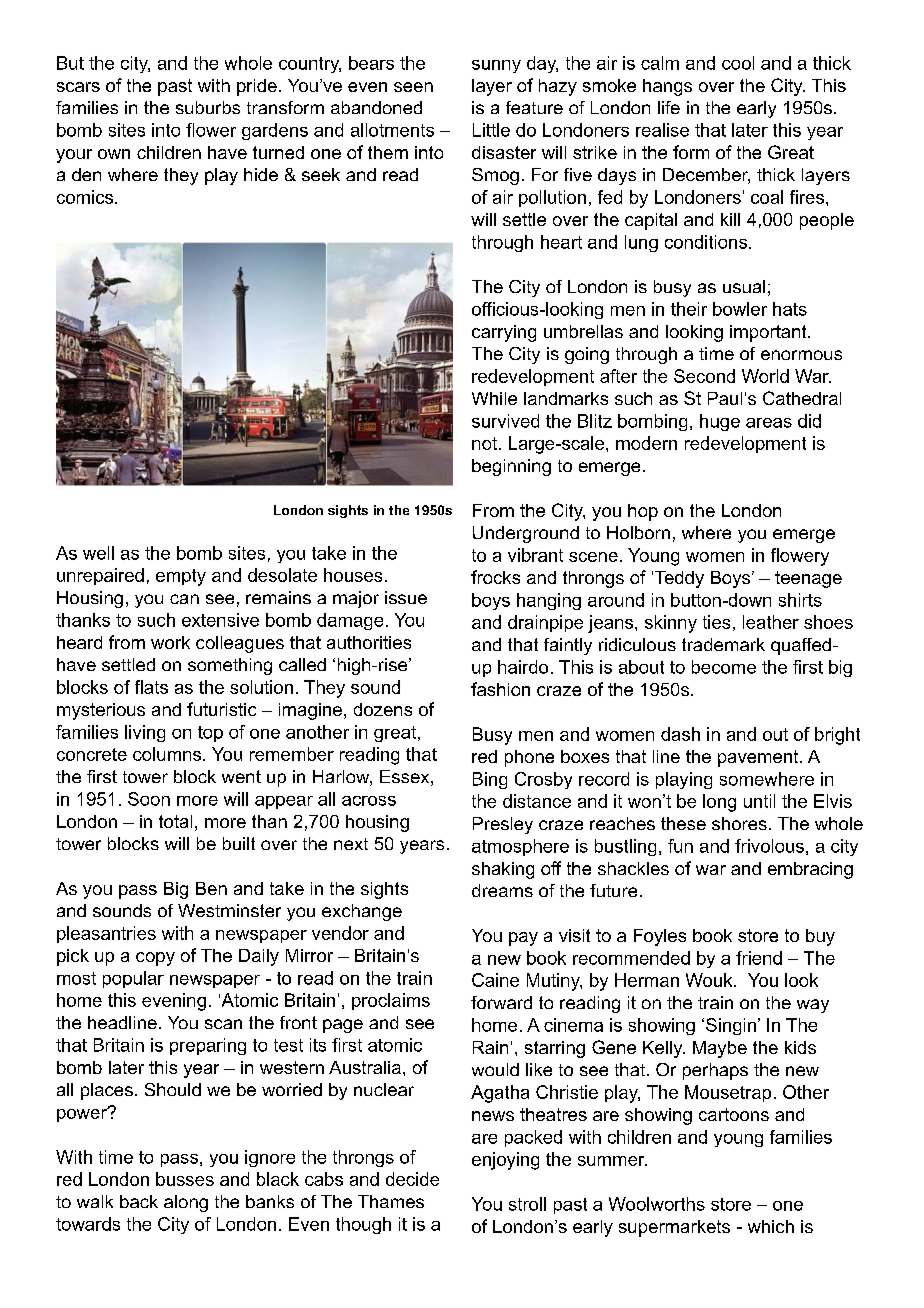  What do you see at coordinates (723, 644) in the screenshot?
I see `trademark` at bounding box center [723, 644].
